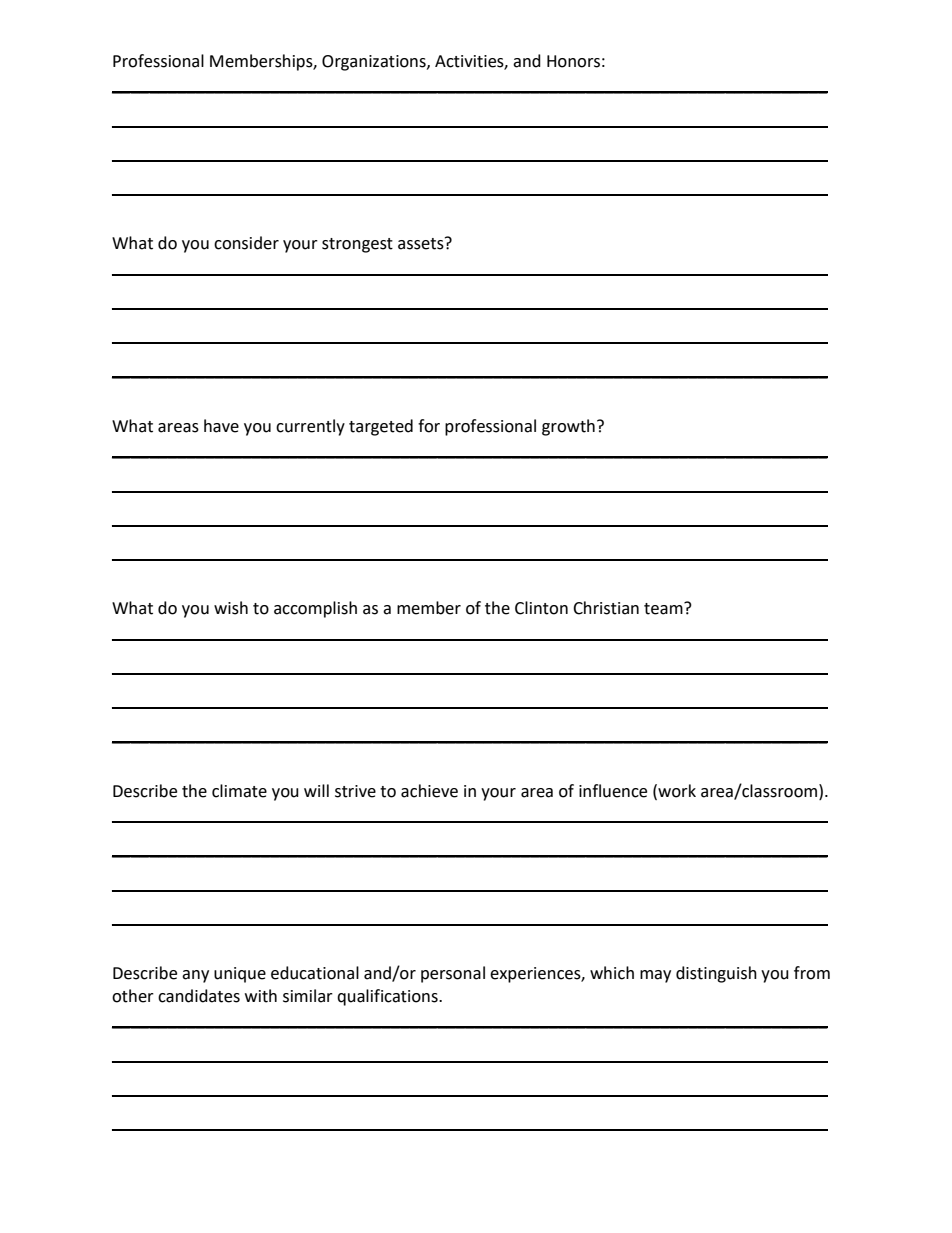  I want to click on assets, so click(422, 243).
